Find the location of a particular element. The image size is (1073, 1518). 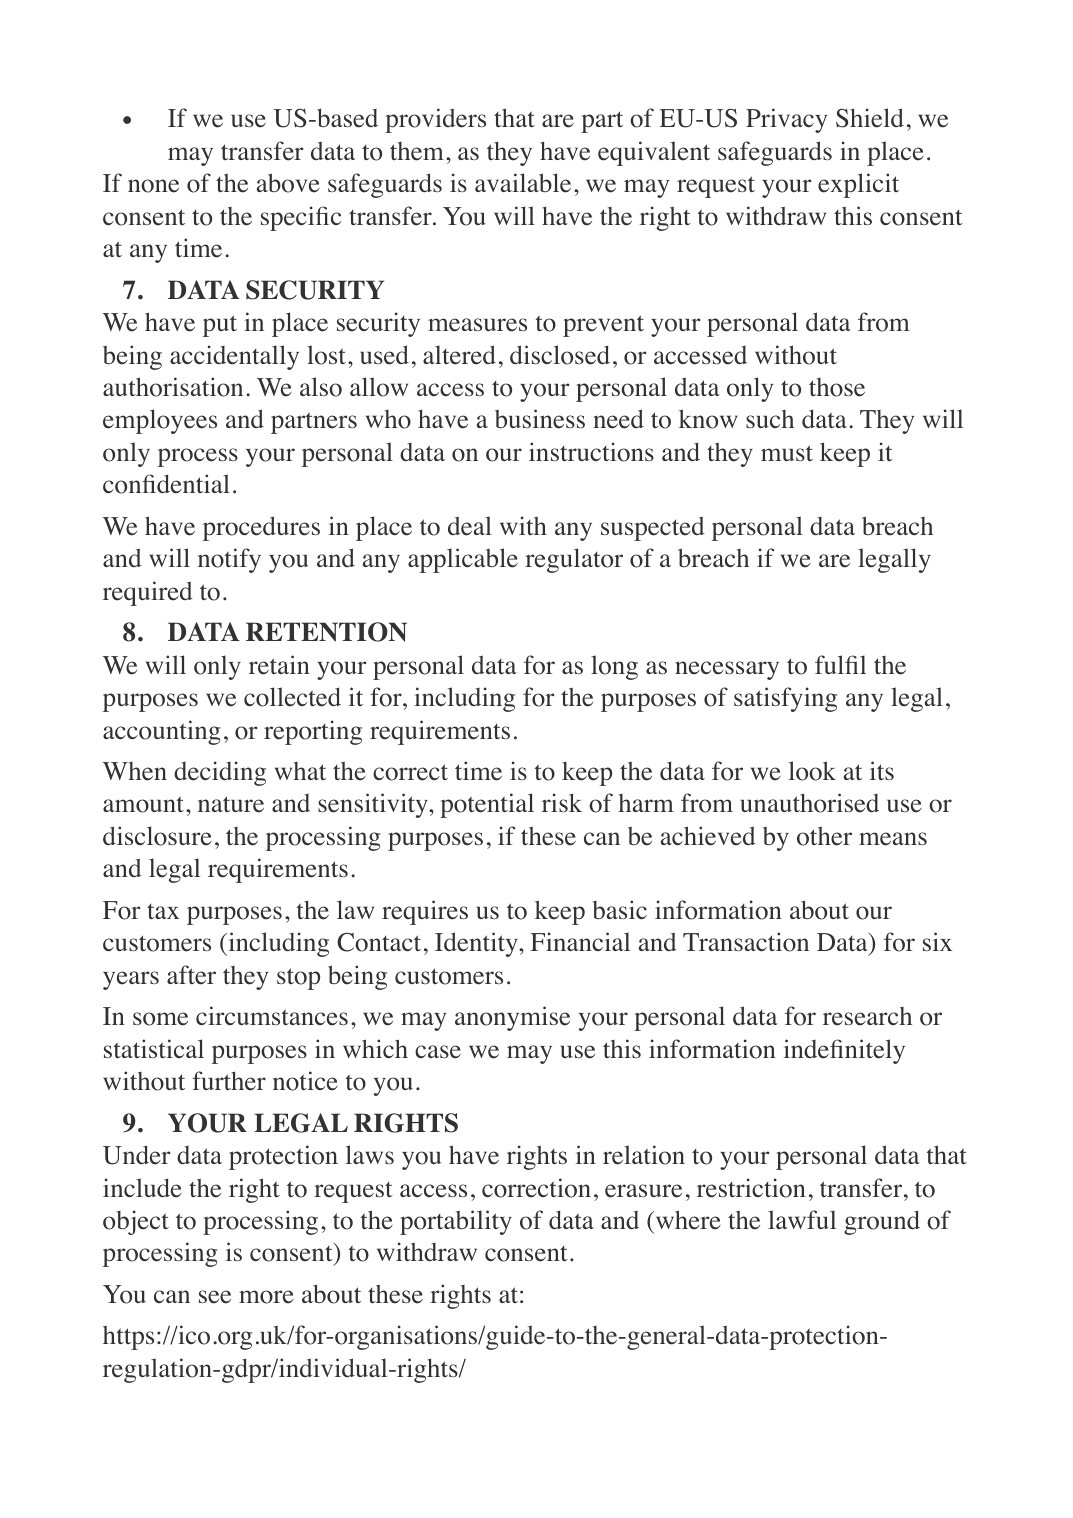

business is located at coordinates (540, 419).
